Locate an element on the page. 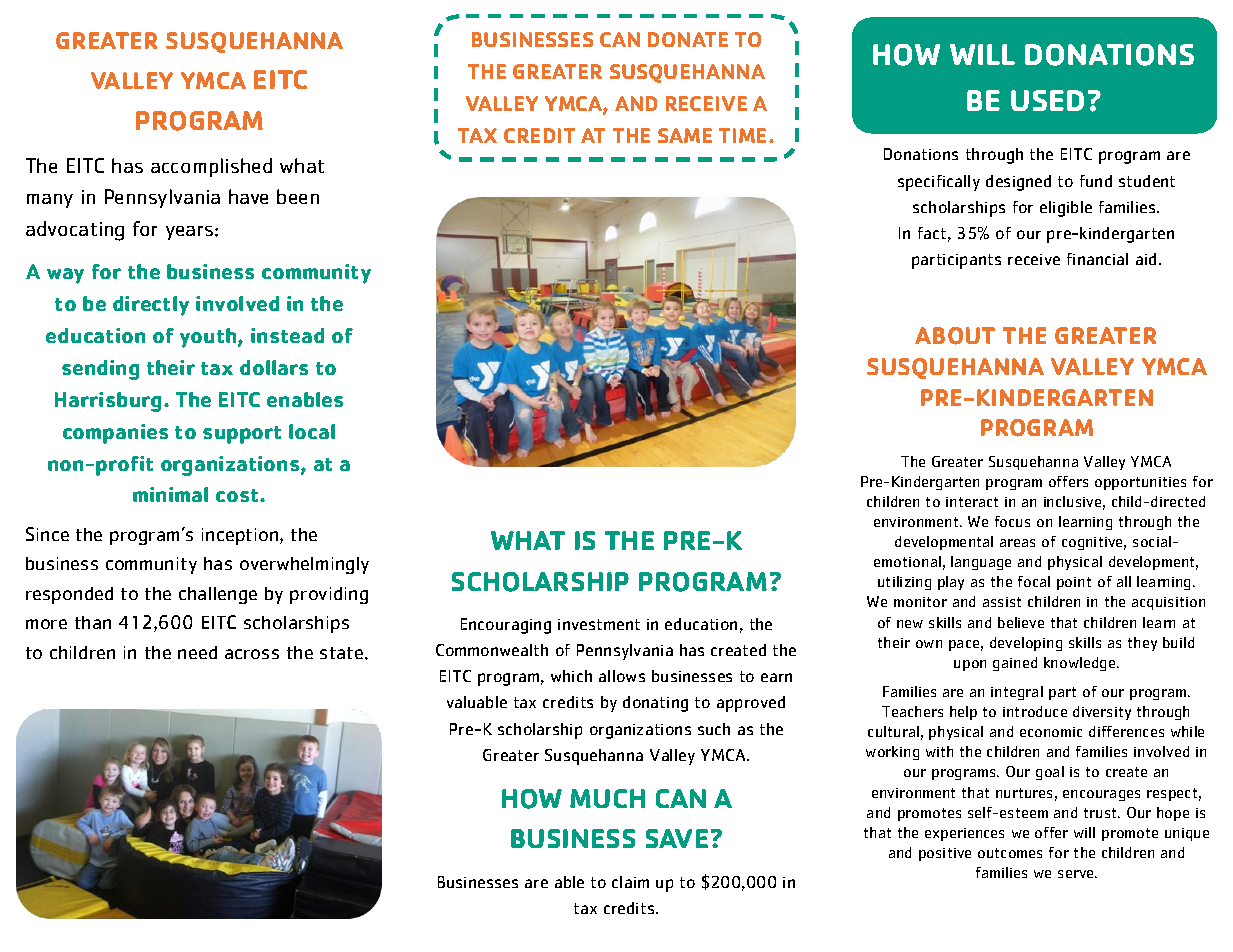 Image resolution: width=1233 pixels, height=952 pixels. directly is located at coordinates (151, 306).
